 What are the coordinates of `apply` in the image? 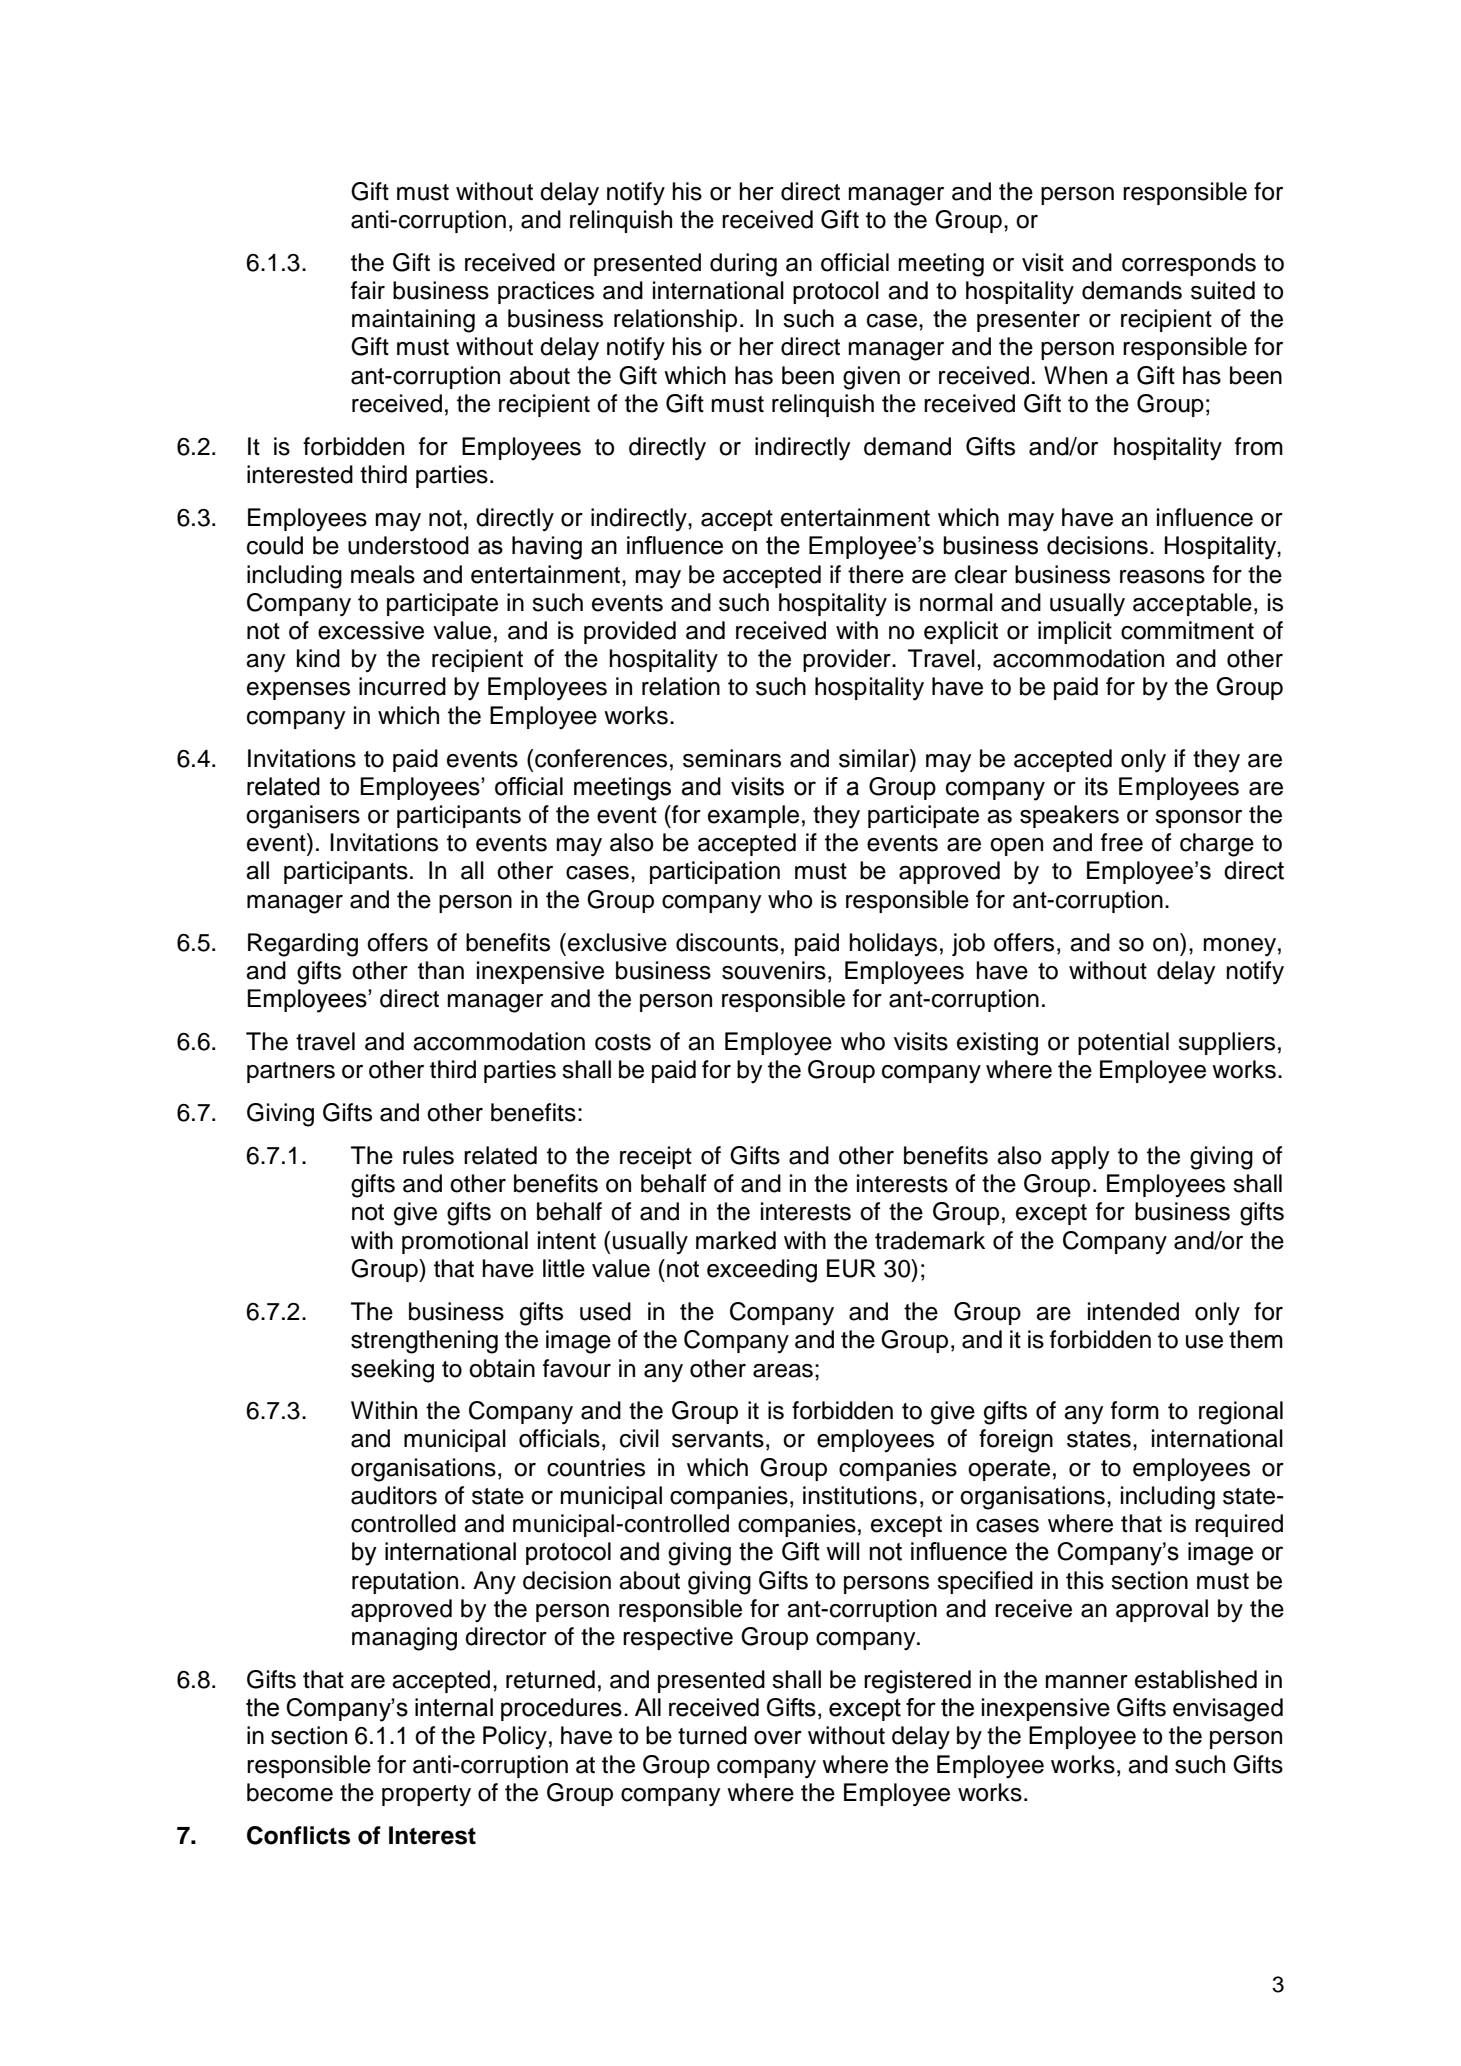 It's located at (1080, 1158).
